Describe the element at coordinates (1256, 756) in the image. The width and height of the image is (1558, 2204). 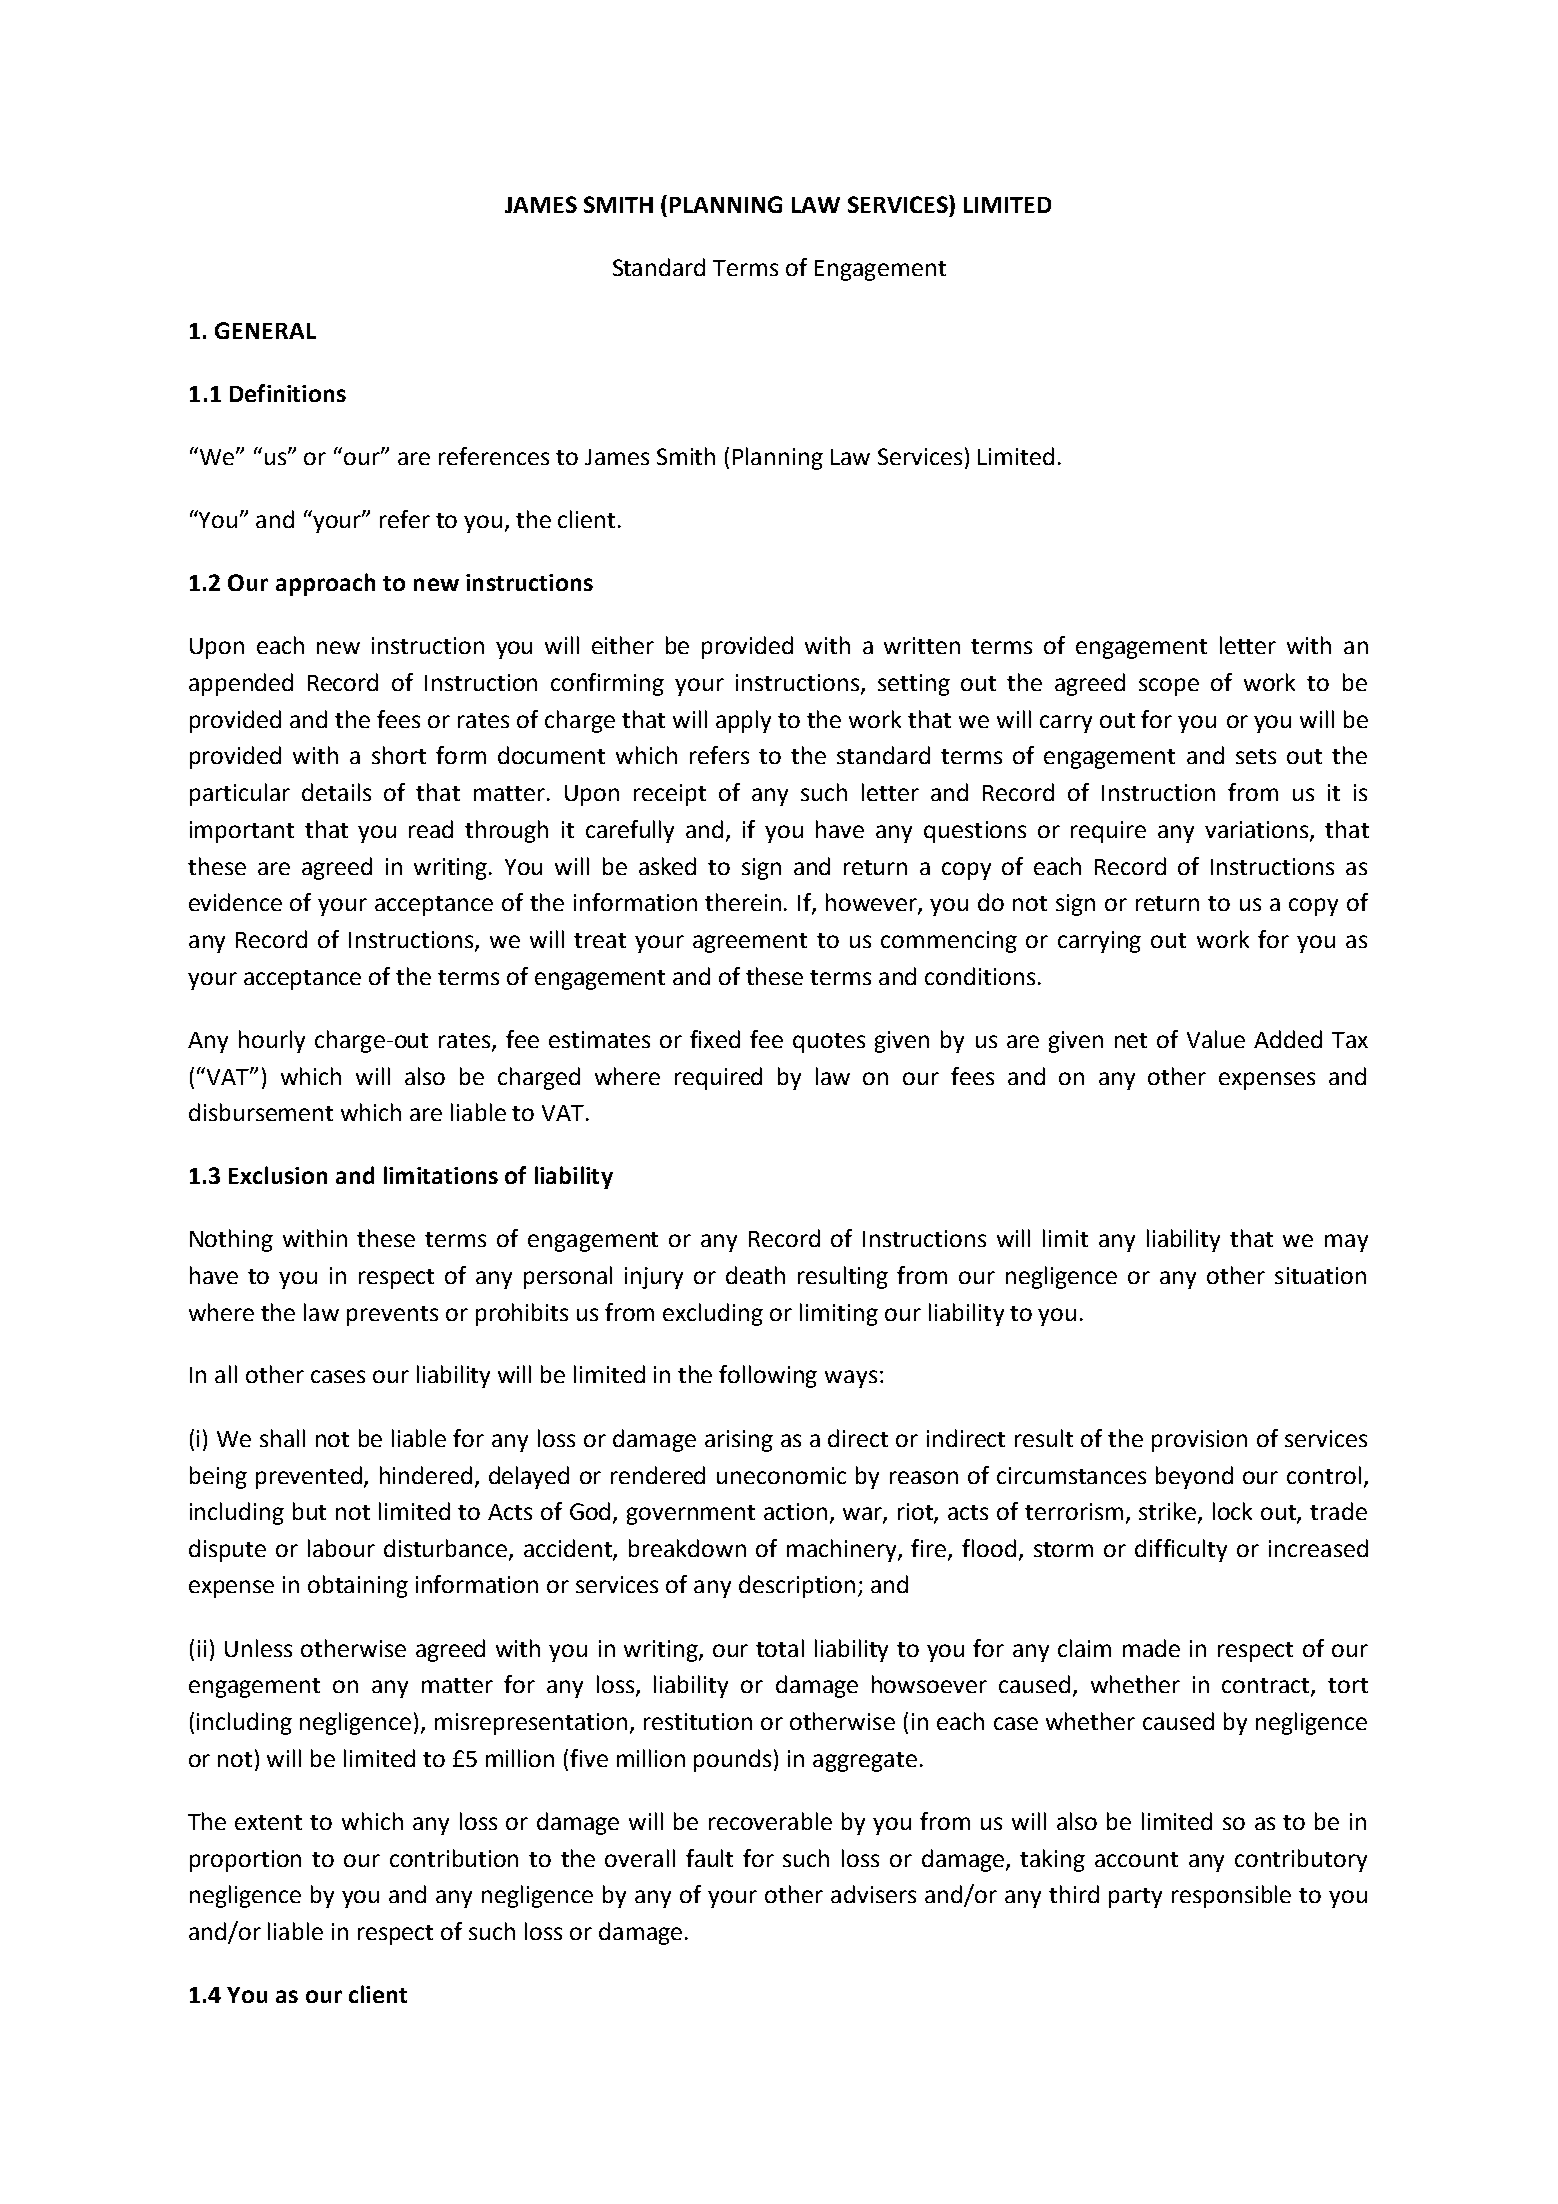
I see `sets` at that location.
